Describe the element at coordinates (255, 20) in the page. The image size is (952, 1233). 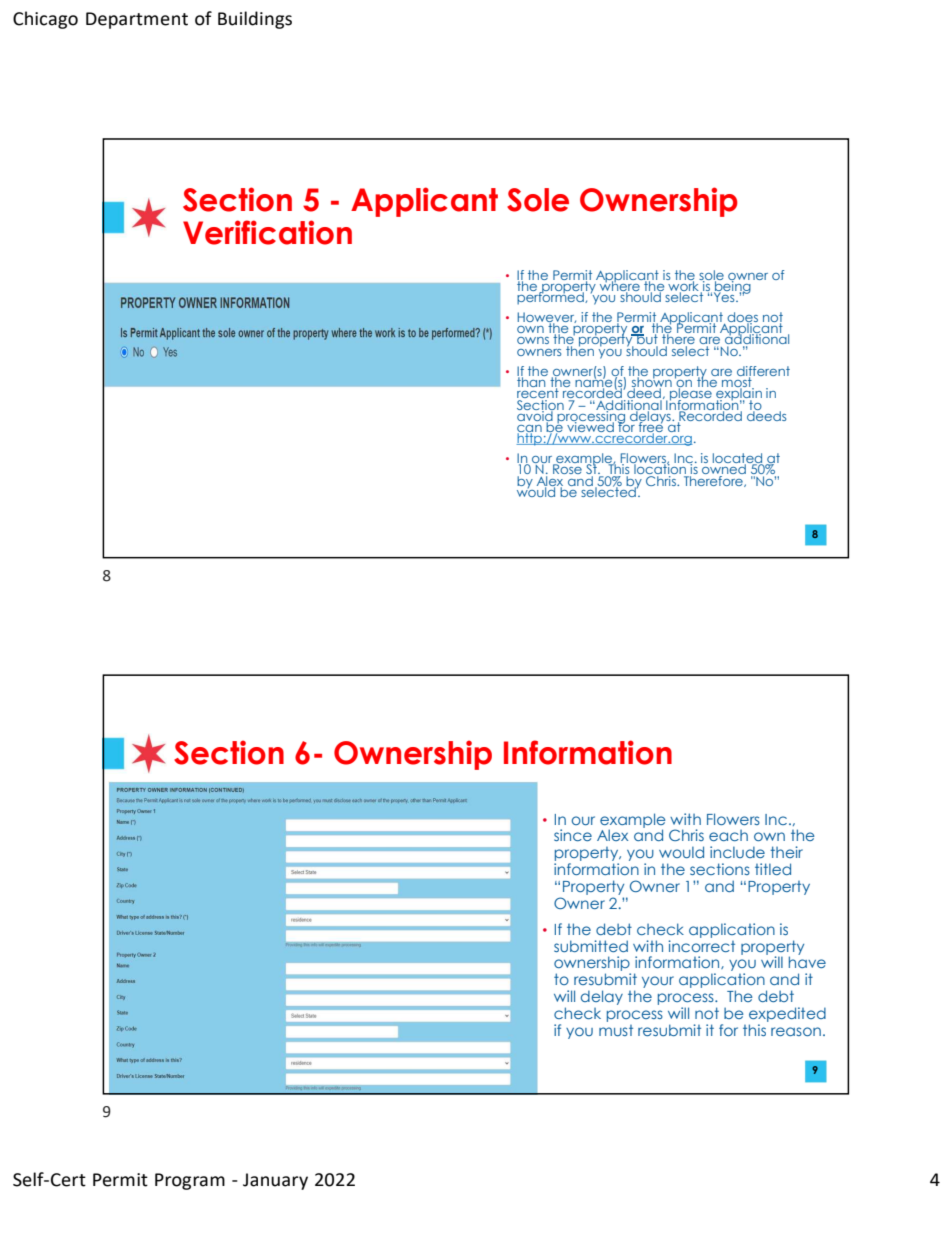
I see `Buildings` at that location.
